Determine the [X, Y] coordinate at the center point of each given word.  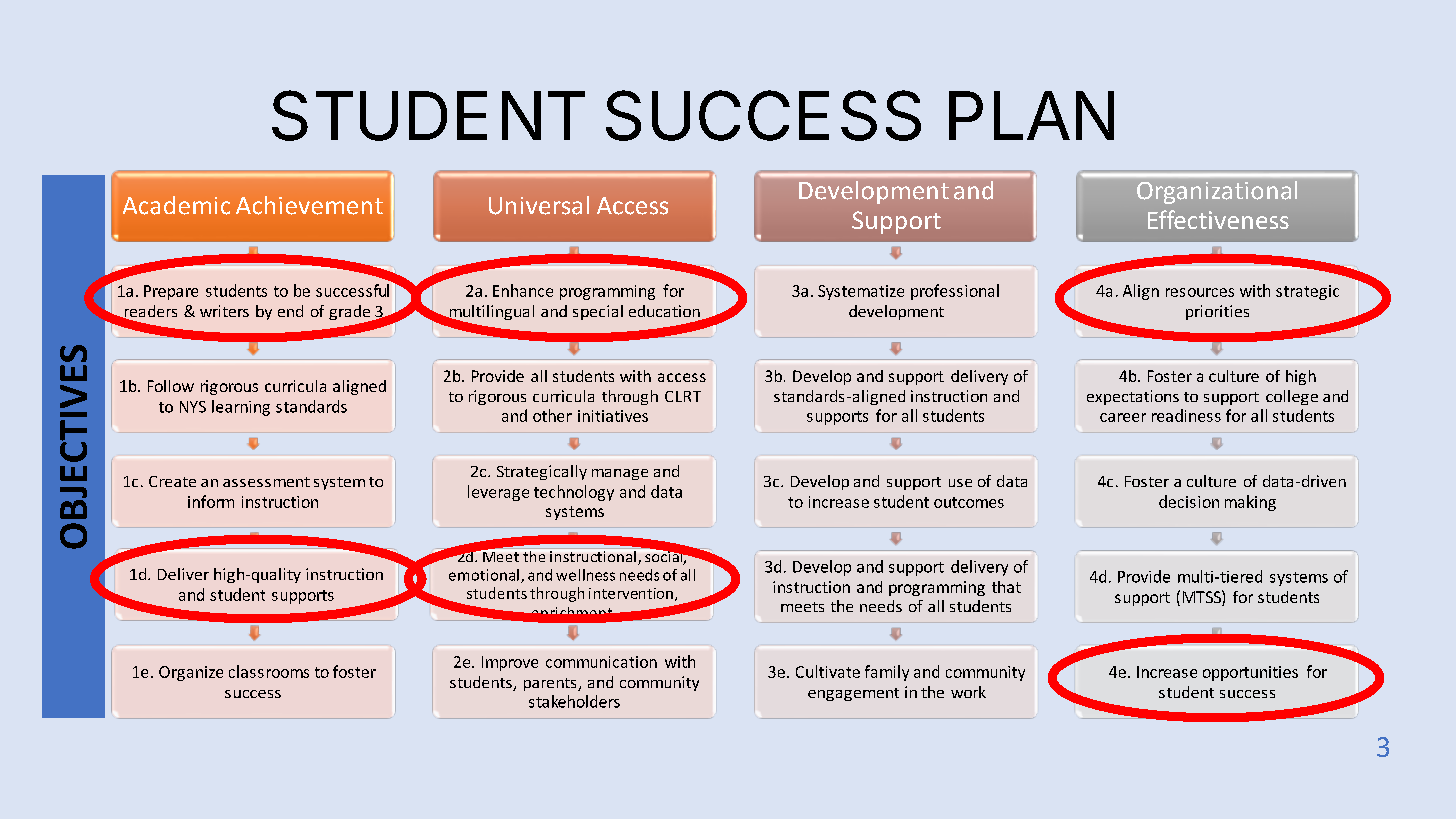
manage [620, 474]
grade [351, 314]
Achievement [309, 205]
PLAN [1031, 115]
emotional [484, 575]
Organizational [1217, 192]
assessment [266, 482]
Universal [539, 205]
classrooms [269, 671]
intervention [631, 593]
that [1006, 587]
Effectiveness [1218, 219]
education [664, 311]
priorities [1217, 312]
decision [1189, 501]
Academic [176, 205]
